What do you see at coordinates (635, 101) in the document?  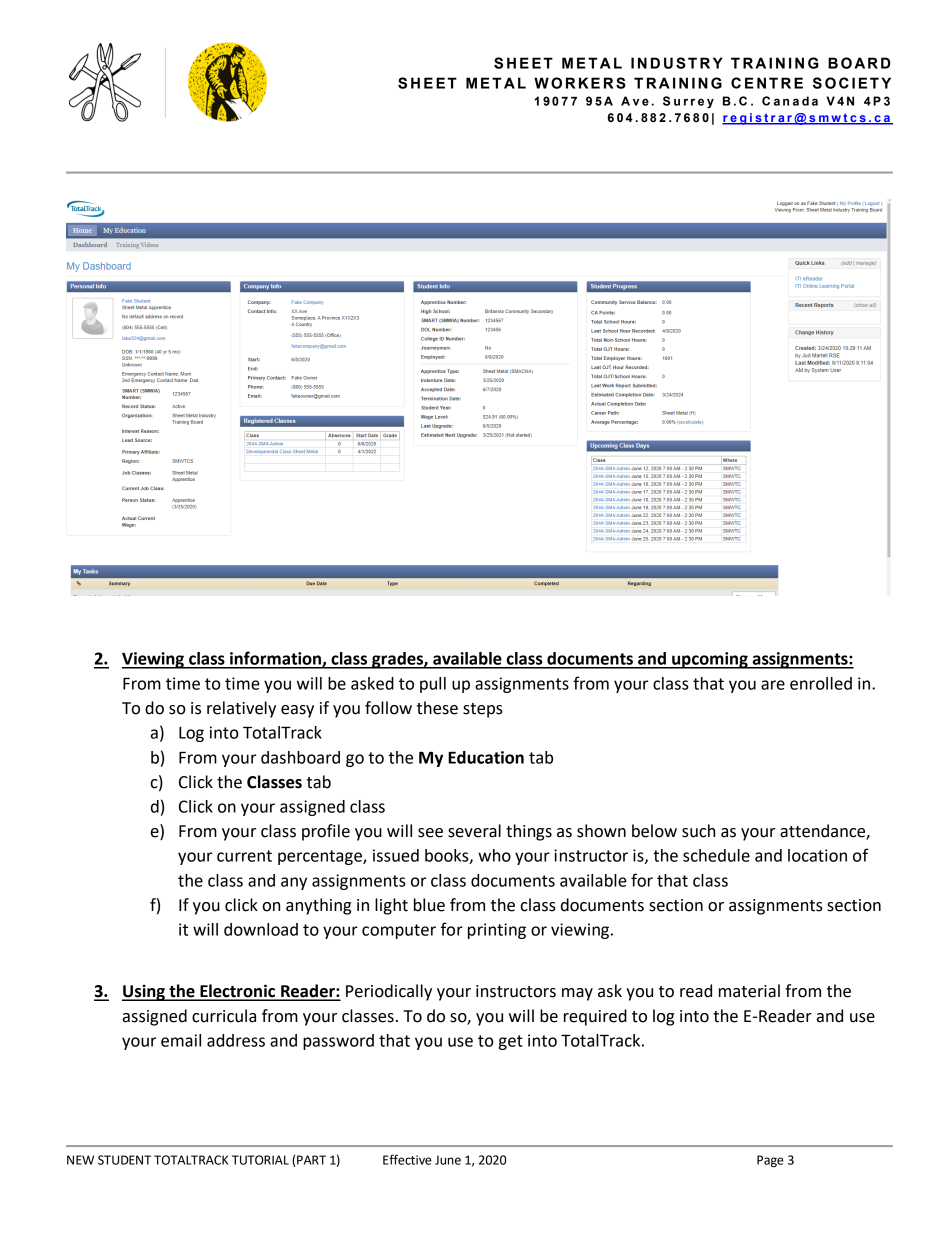 I see `Ave` at bounding box center [635, 101].
